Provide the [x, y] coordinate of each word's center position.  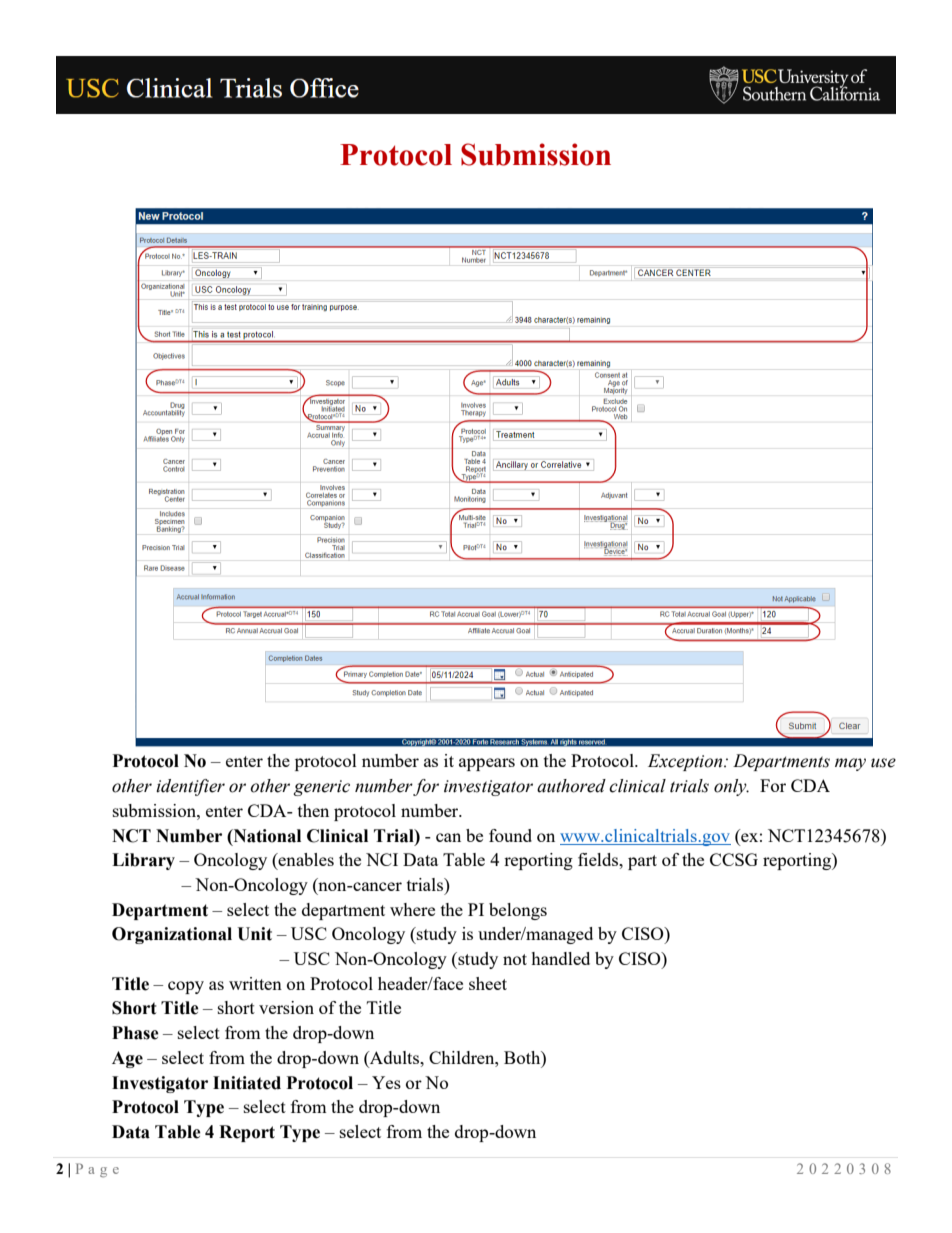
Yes [386, 1082]
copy [186, 987]
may [850, 764]
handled [560, 958]
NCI [382, 859]
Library [143, 861]
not [515, 959]
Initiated [247, 1083]
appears [487, 764]
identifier [190, 787]
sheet [488, 983]
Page [97, 1170]
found [510, 835]
